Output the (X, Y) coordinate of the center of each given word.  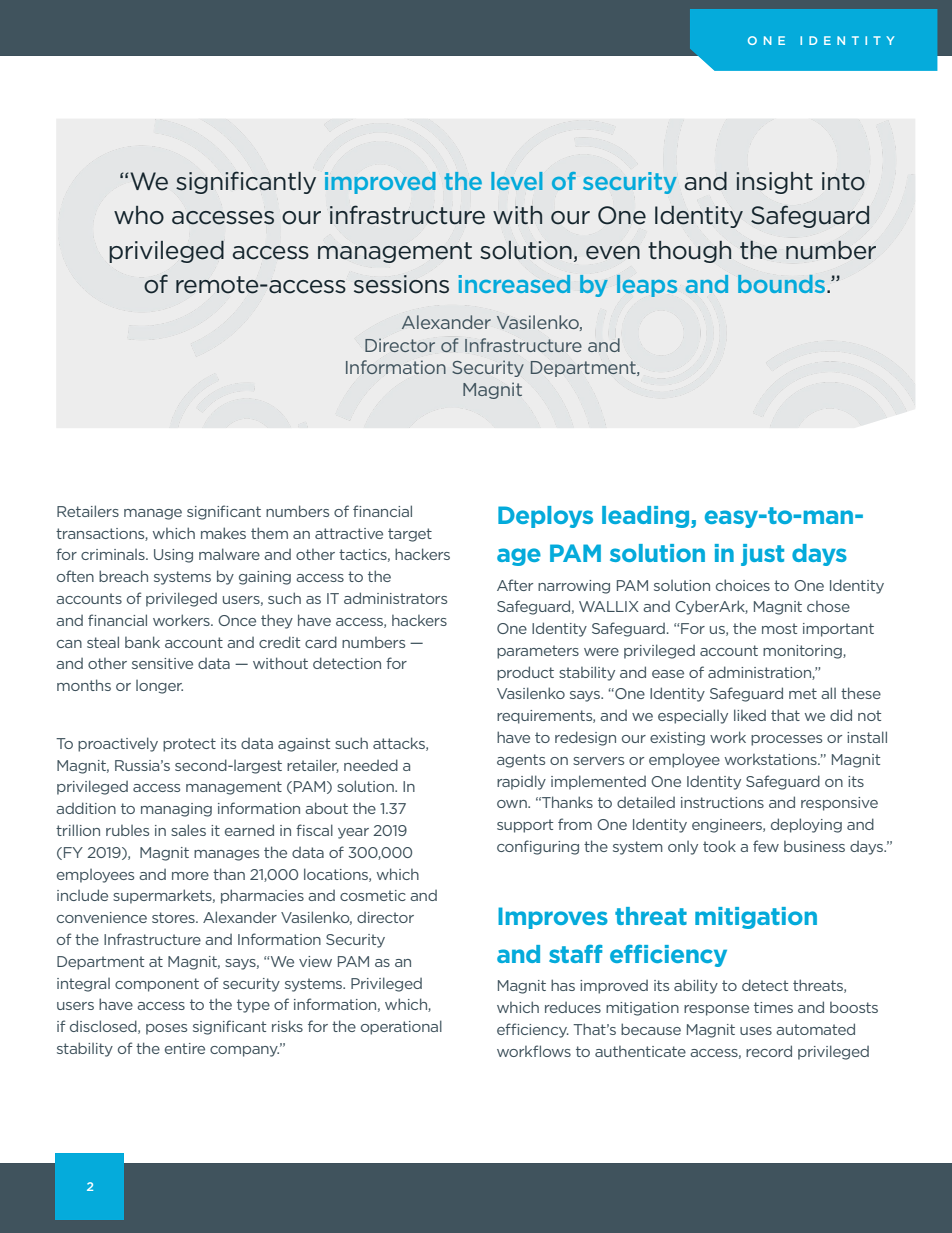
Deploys (545, 517)
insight (774, 183)
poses (166, 1029)
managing (176, 810)
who (139, 215)
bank (142, 642)
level (517, 181)
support (525, 826)
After (515, 585)
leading (647, 517)
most (779, 628)
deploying (806, 825)
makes (223, 533)
